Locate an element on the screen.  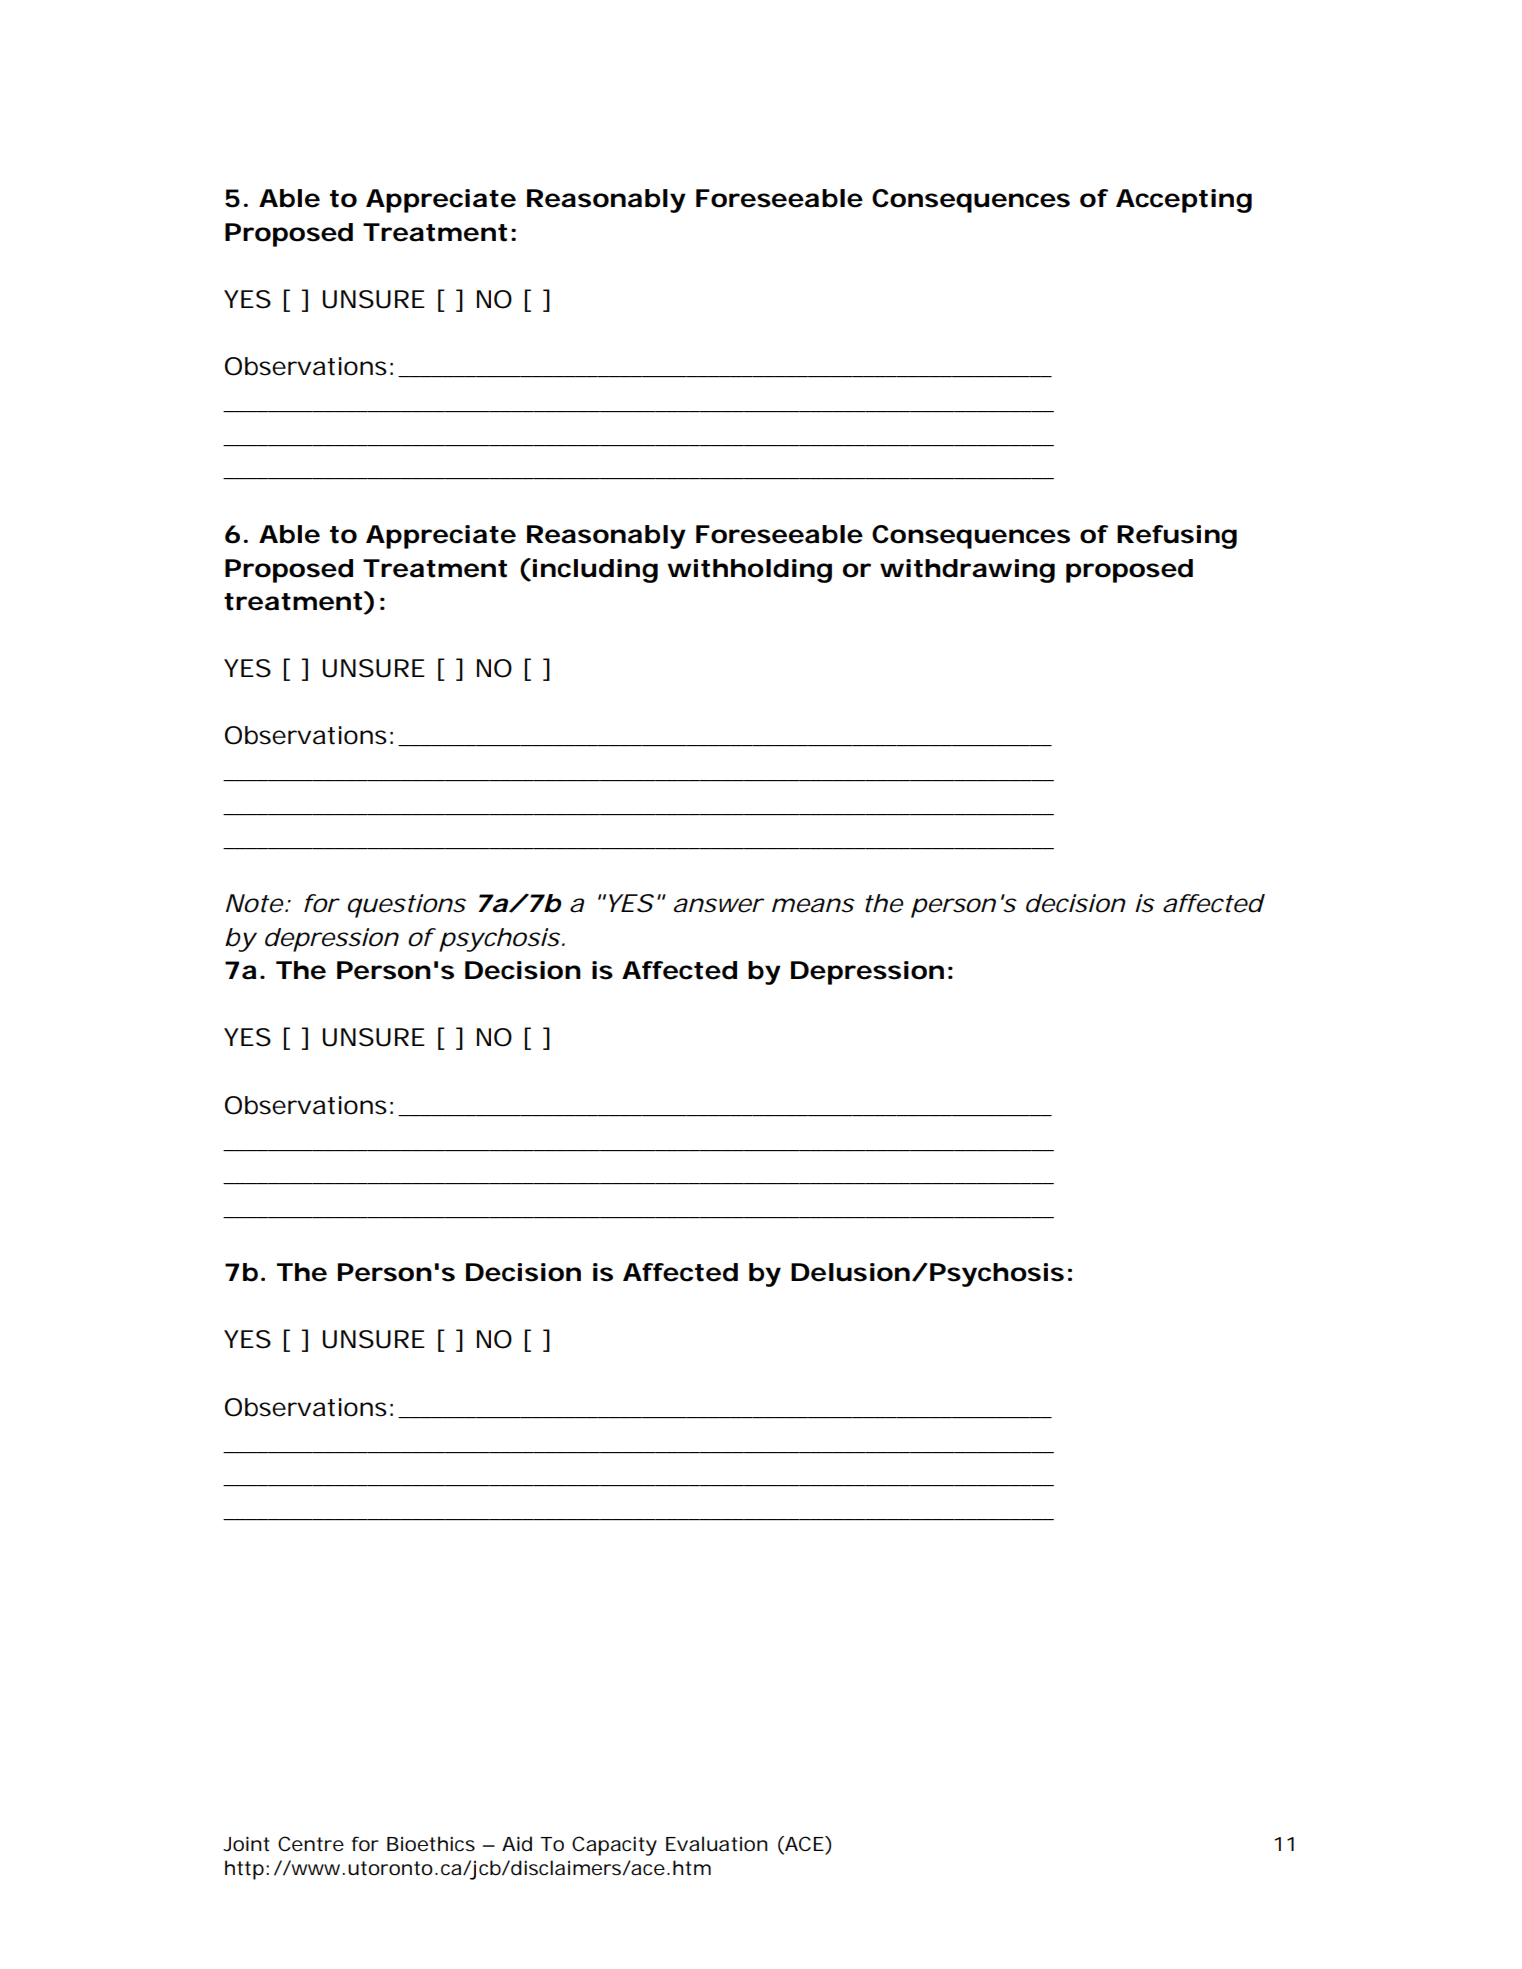
Aid is located at coordinates (517, 1844).
